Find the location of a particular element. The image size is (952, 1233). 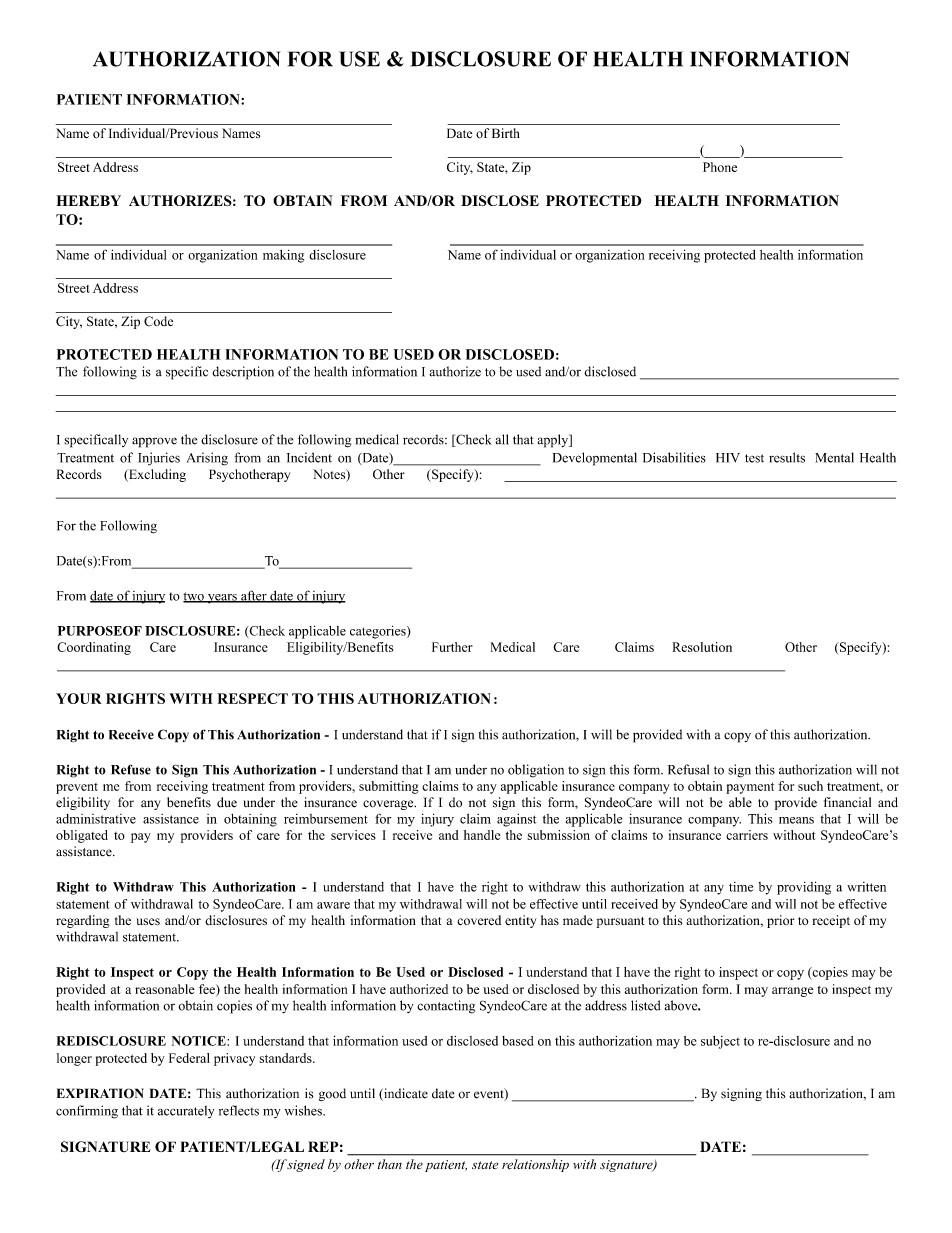

accurately is located at coordinates (186, 1111).
